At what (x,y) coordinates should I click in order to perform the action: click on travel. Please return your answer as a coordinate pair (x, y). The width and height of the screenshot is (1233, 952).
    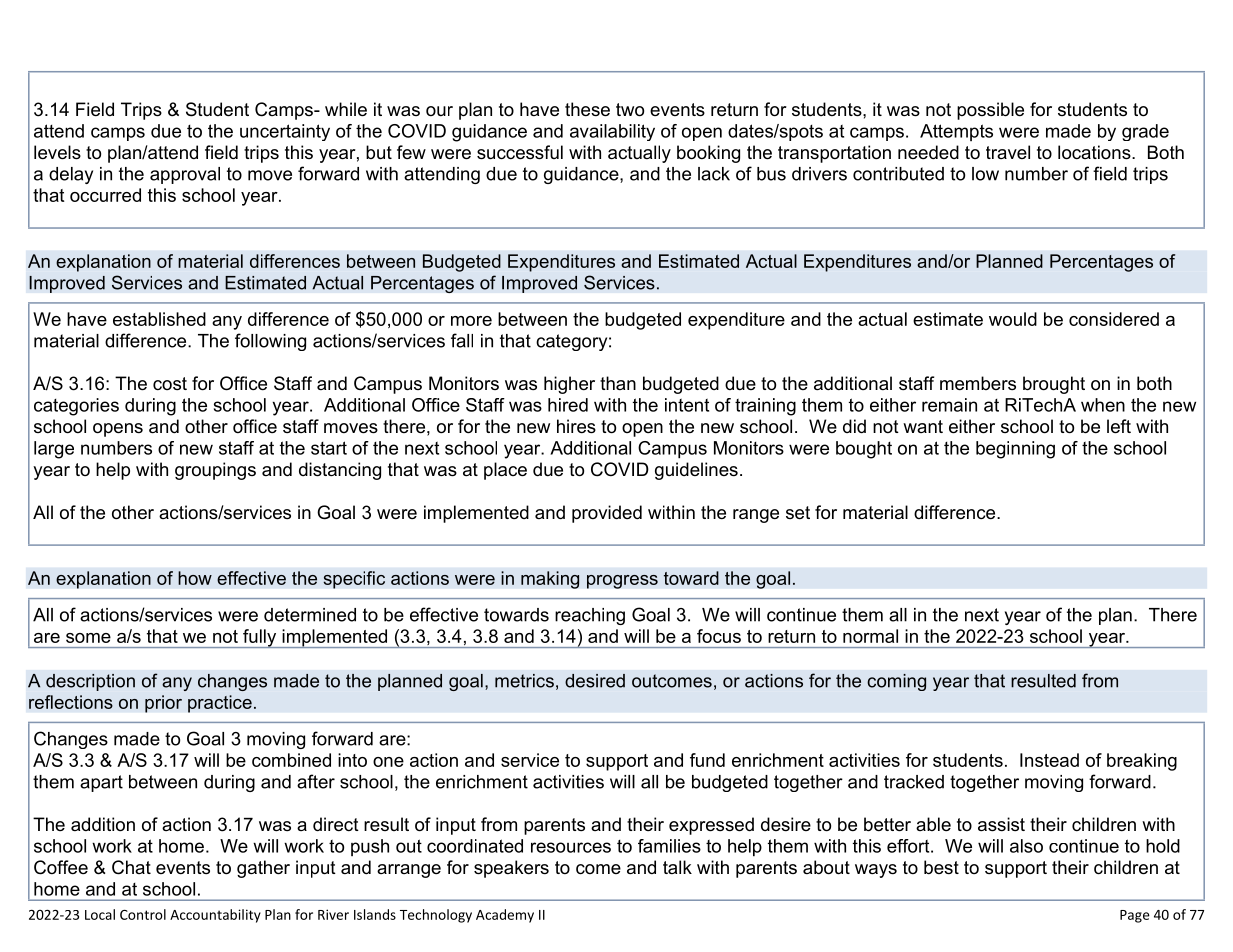
    Looking at the image, I should click on (1008, 152).
